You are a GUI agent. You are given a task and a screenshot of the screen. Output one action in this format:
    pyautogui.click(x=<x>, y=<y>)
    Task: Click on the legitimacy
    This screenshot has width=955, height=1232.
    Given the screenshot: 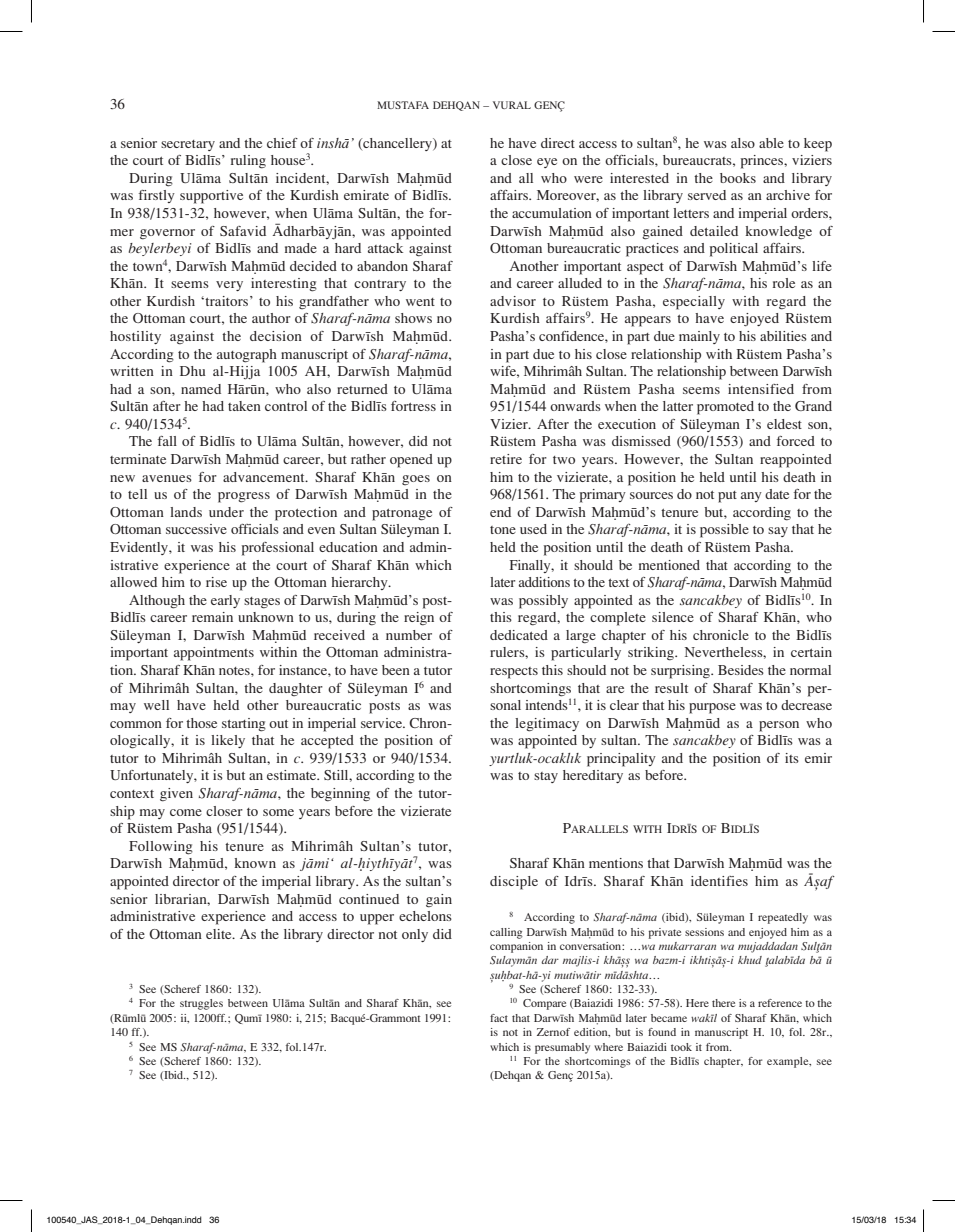 What is the action you would take?
    pyautogui.click(x=547, y=725)
